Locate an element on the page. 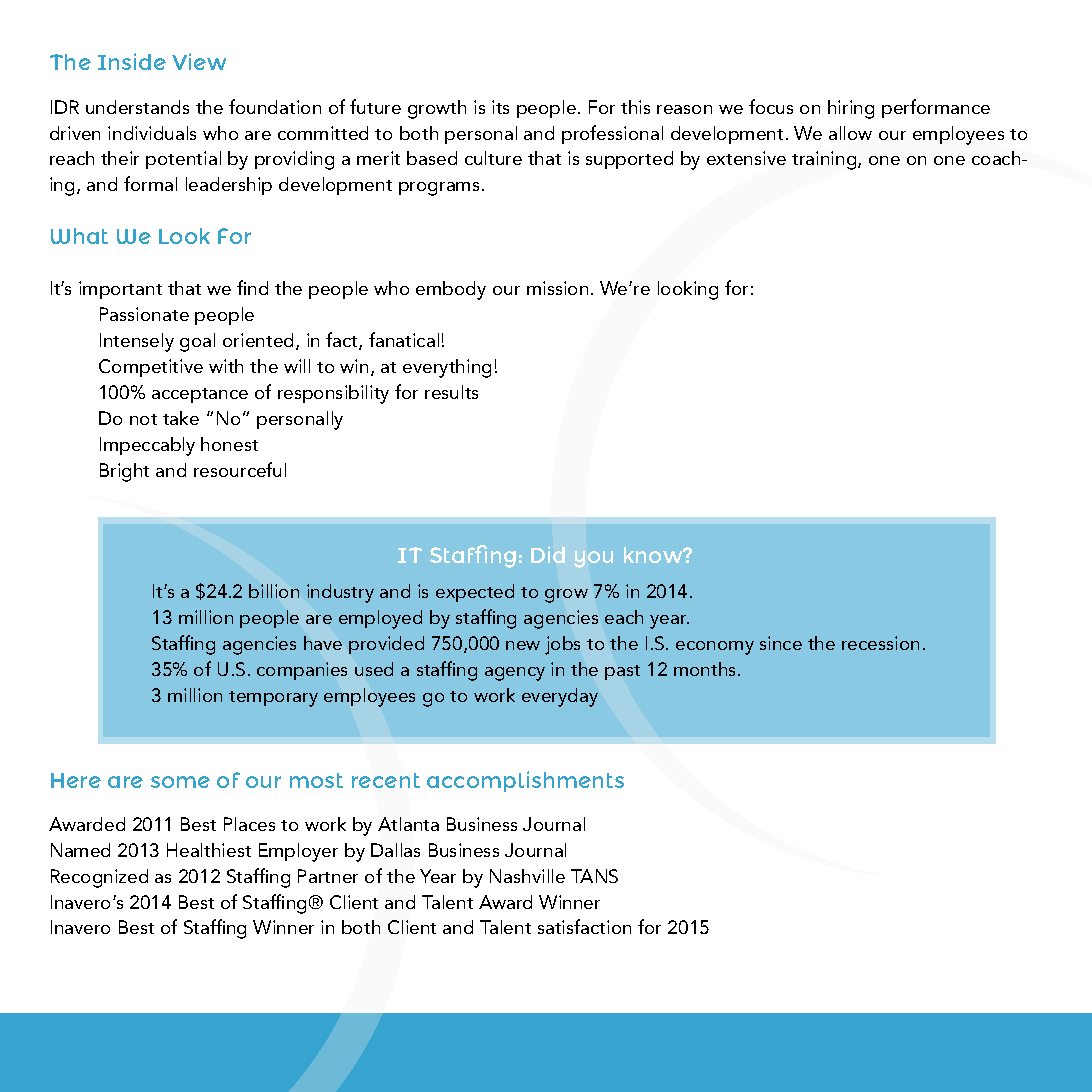 This page has width=1092, height=1092. recession is located at coordinates (880, 643).
